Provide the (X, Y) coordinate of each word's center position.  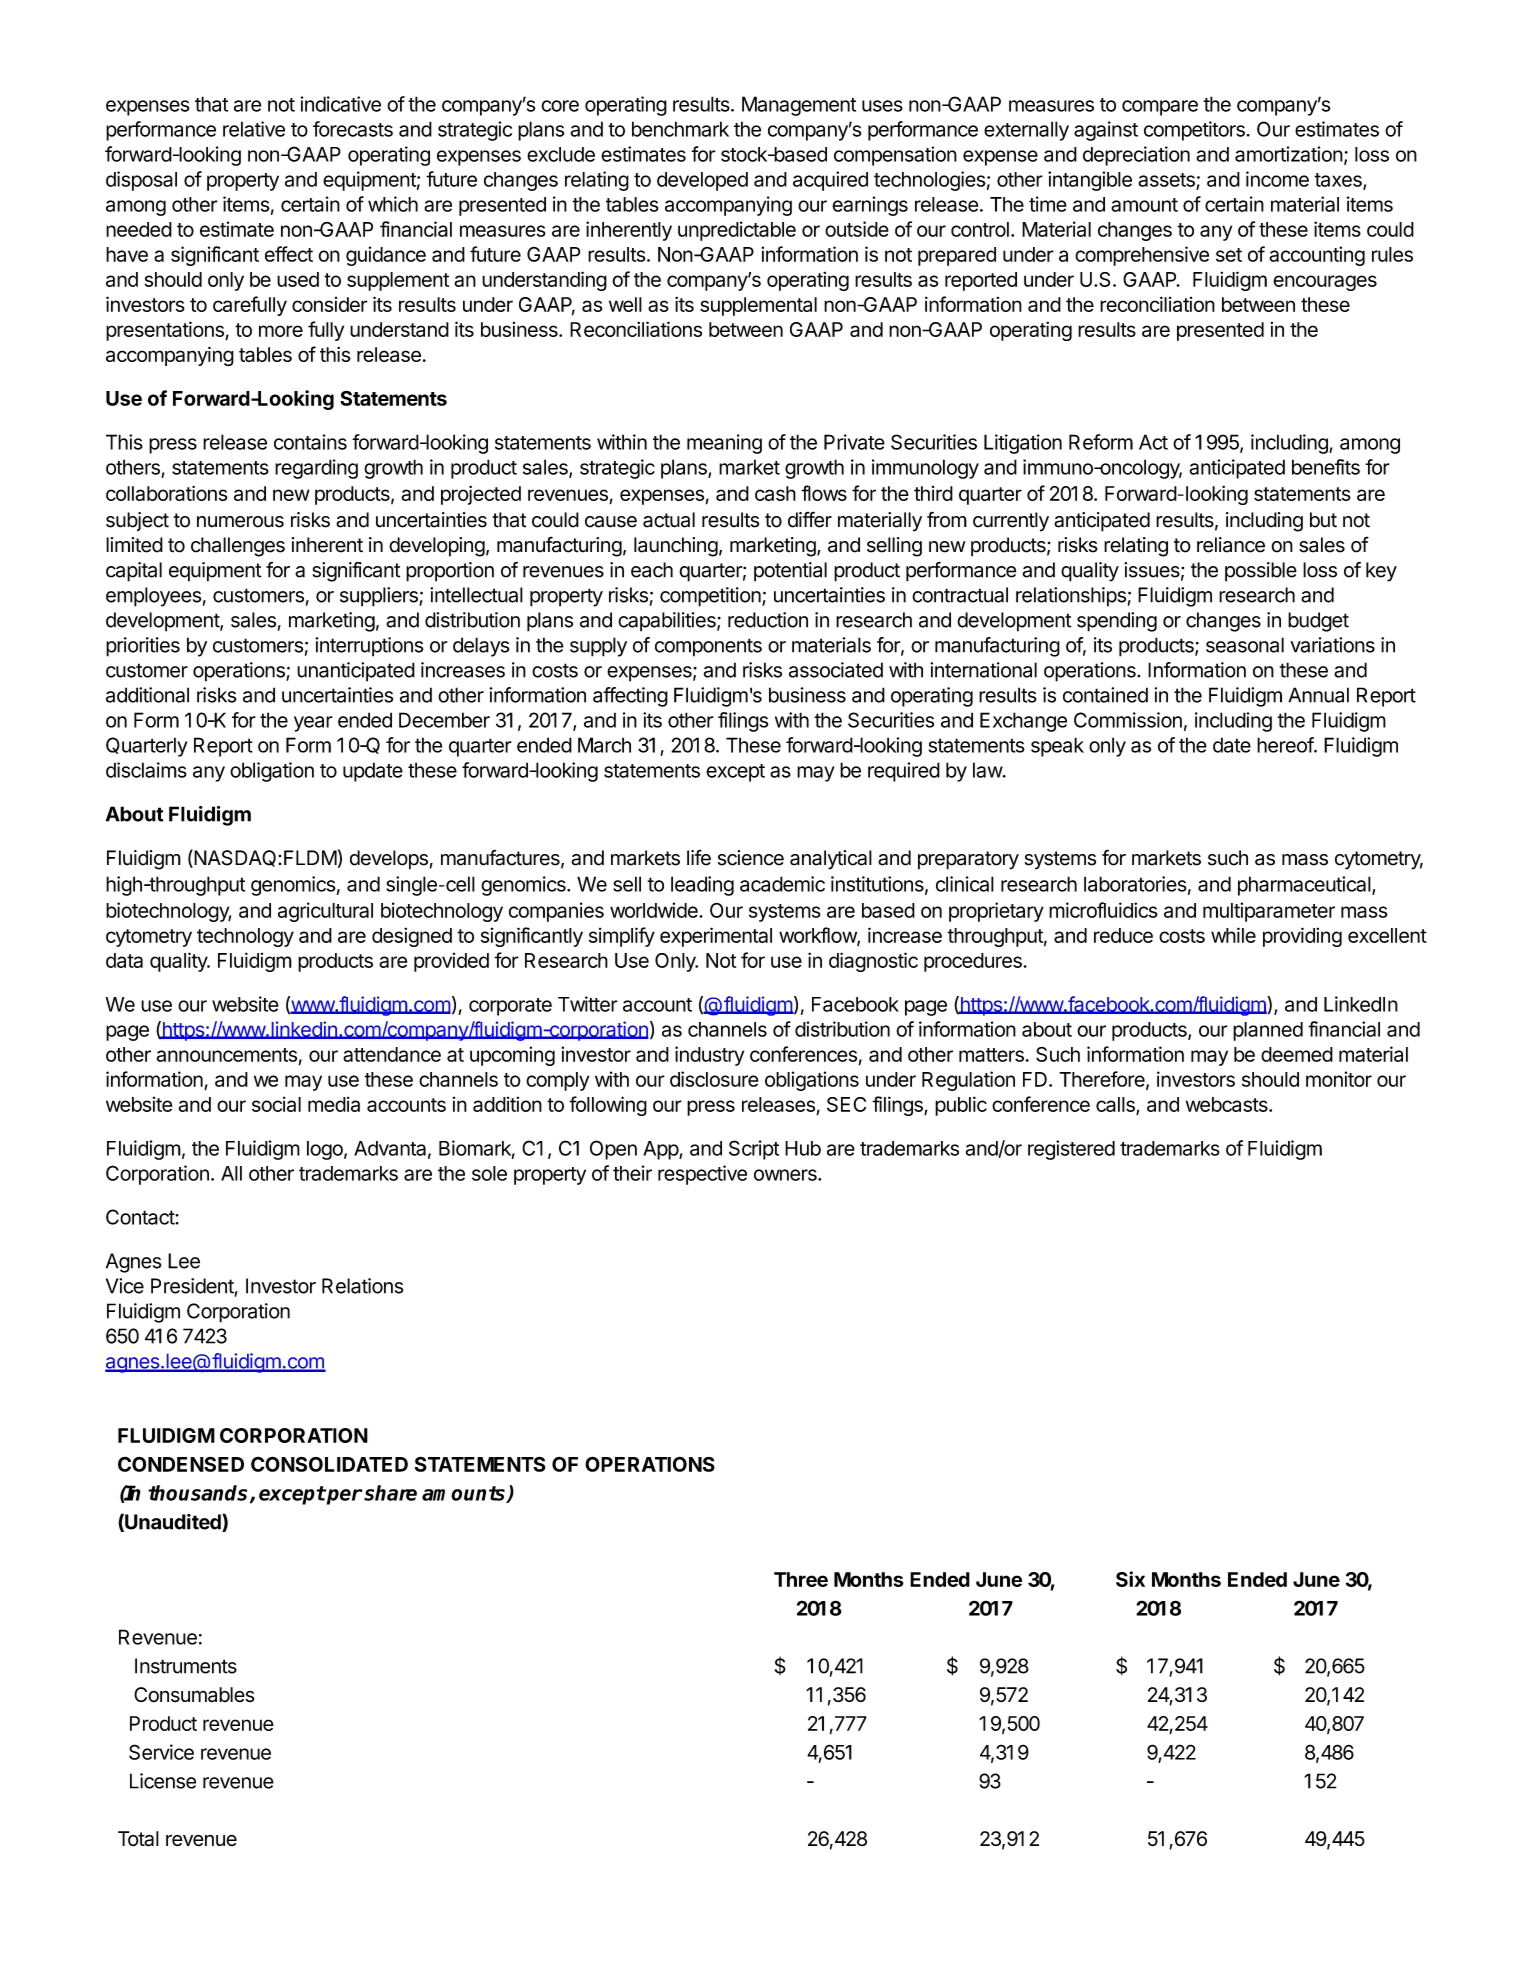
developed (702, 181)
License (163, 1781)
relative (254, 129)
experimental (716, 937)
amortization (1289, 154)
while (1233, 935)
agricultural (325, 912)
